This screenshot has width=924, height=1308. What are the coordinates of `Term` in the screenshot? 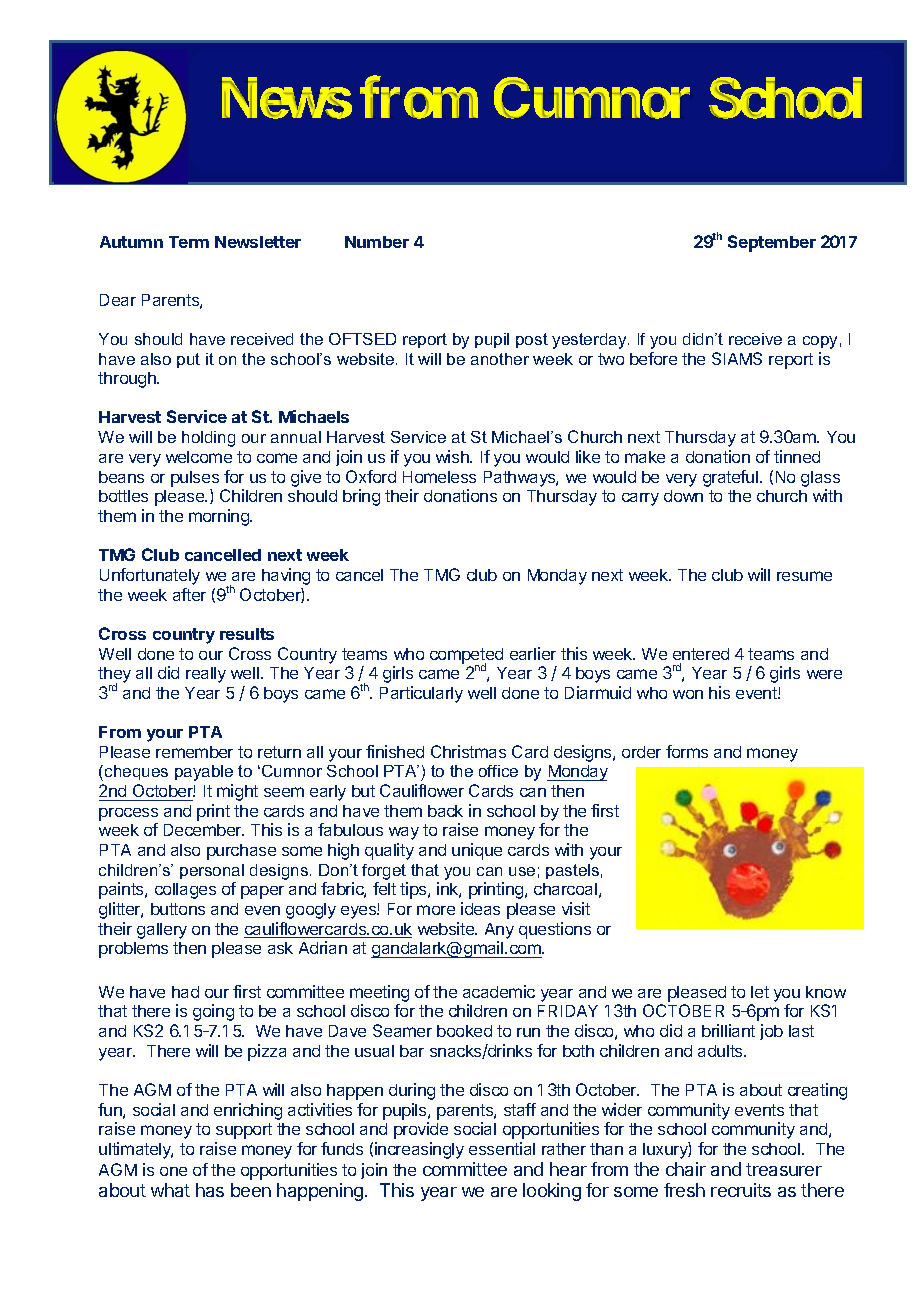 It's located at (189, 242).
